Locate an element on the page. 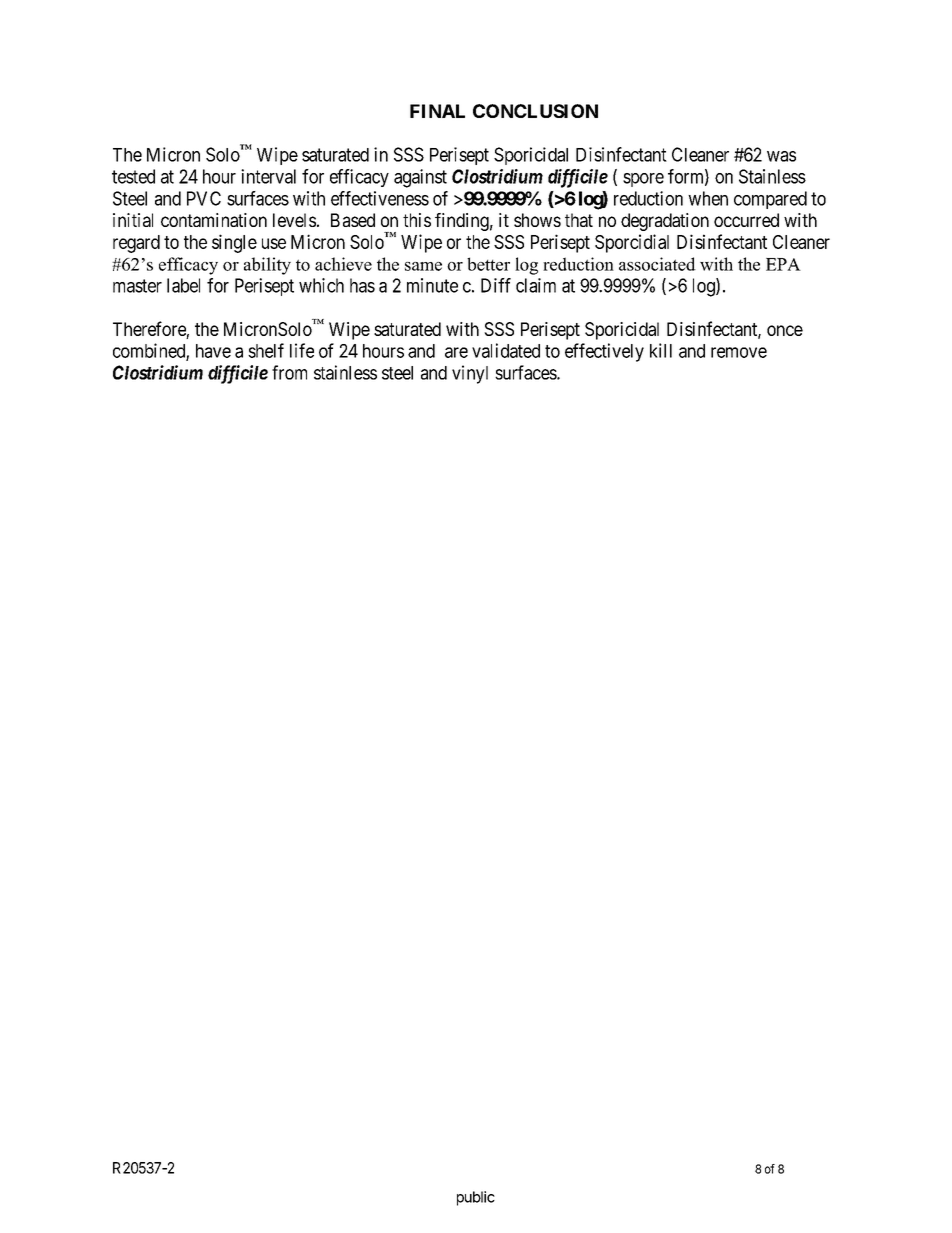 Image resolution: width=952 pixels, height=1233 pixels. from is located at coordinates (289, 372).
